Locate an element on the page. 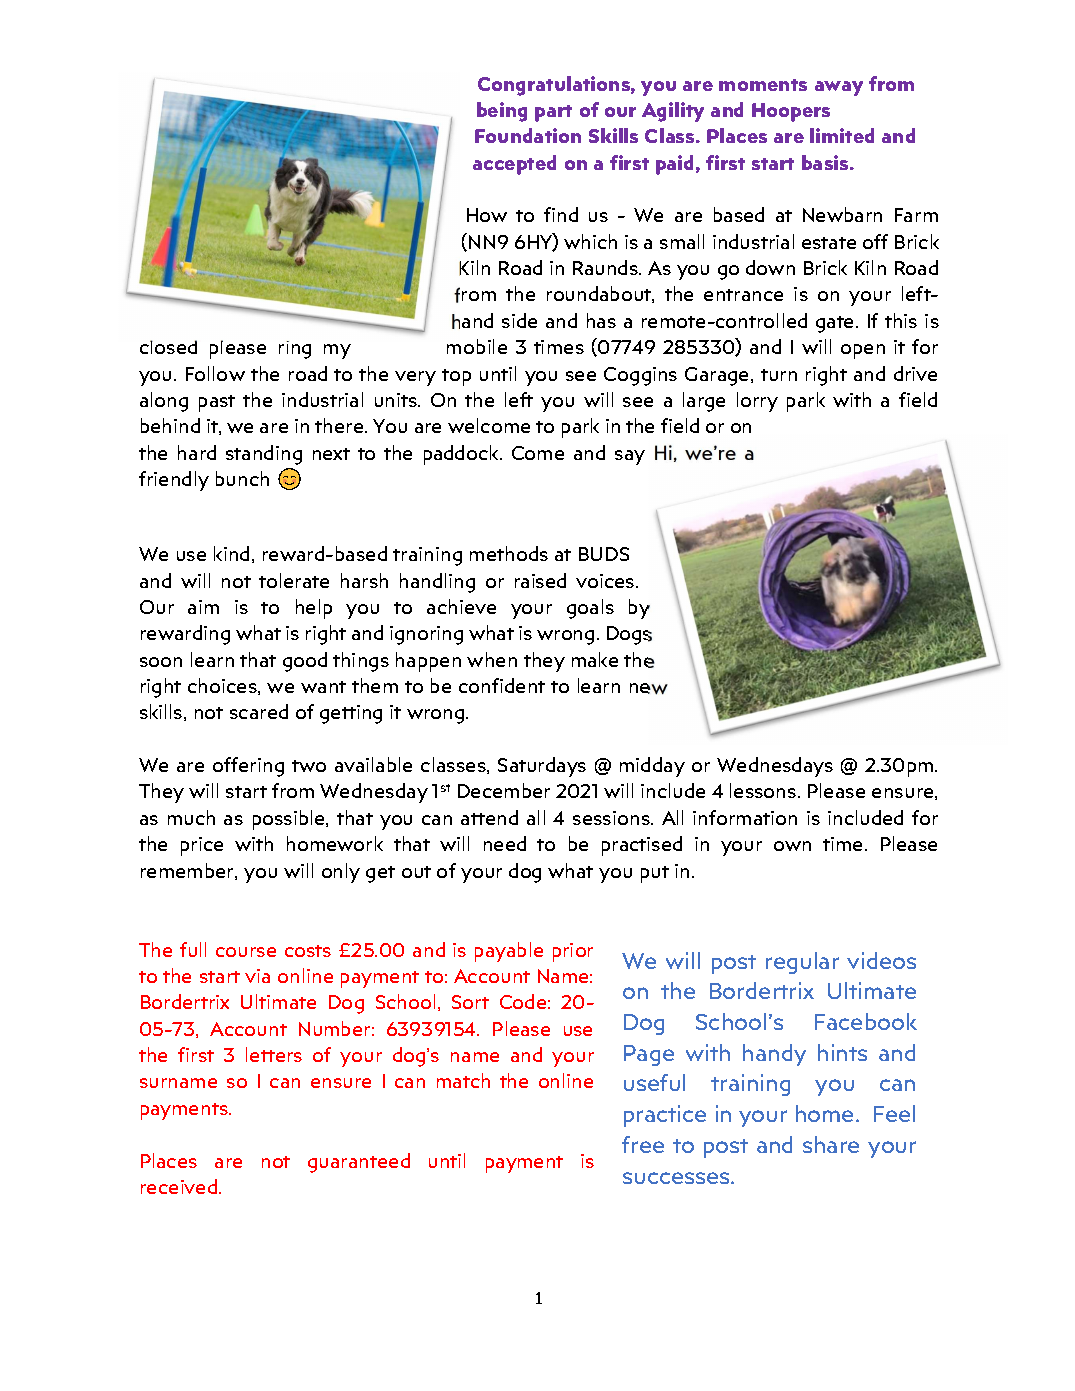 This page has width=1075, height=1391. Follow is located at coordinates (215, 373).
